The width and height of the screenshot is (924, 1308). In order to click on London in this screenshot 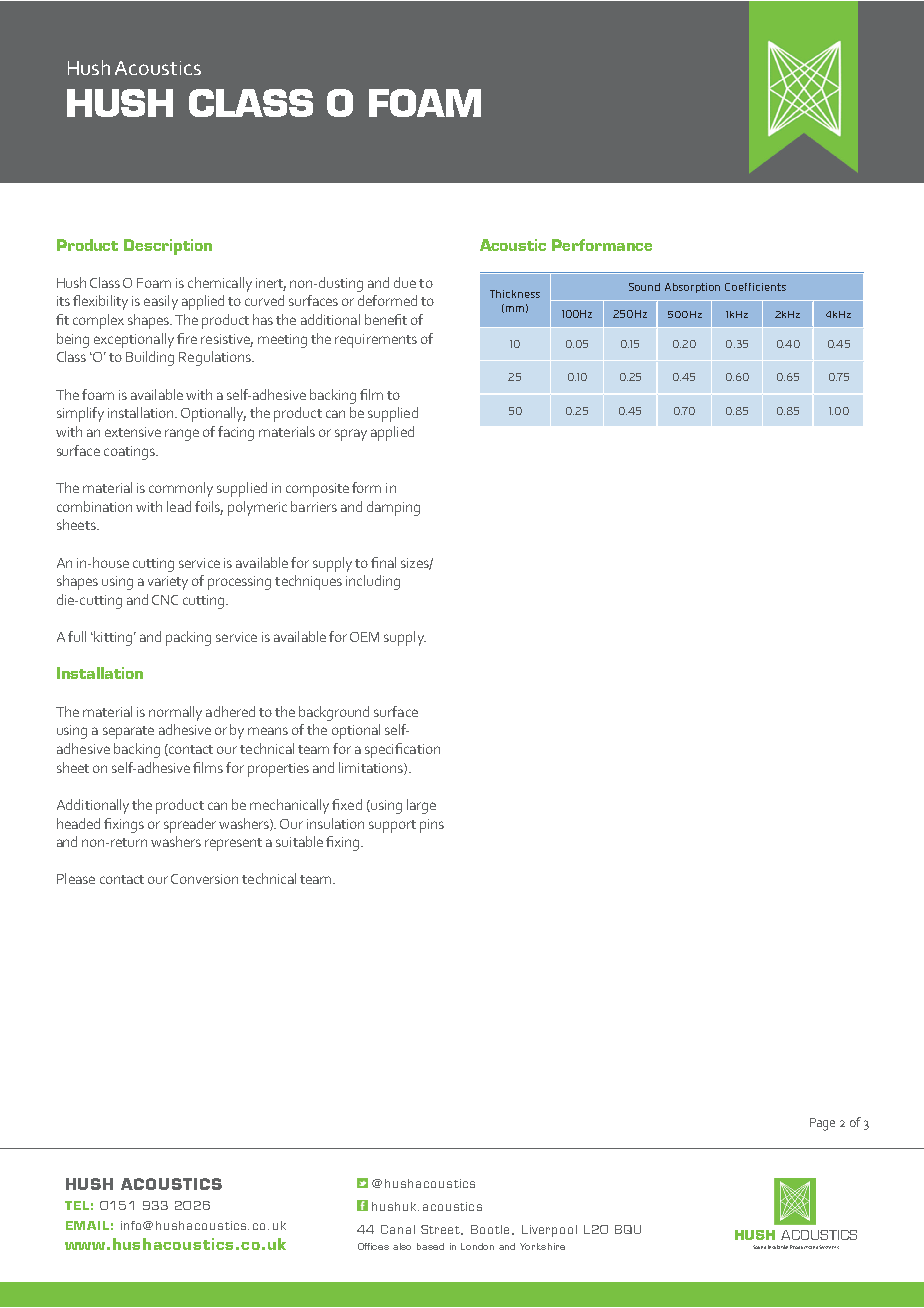, I will do `click(477, 1246)`.
